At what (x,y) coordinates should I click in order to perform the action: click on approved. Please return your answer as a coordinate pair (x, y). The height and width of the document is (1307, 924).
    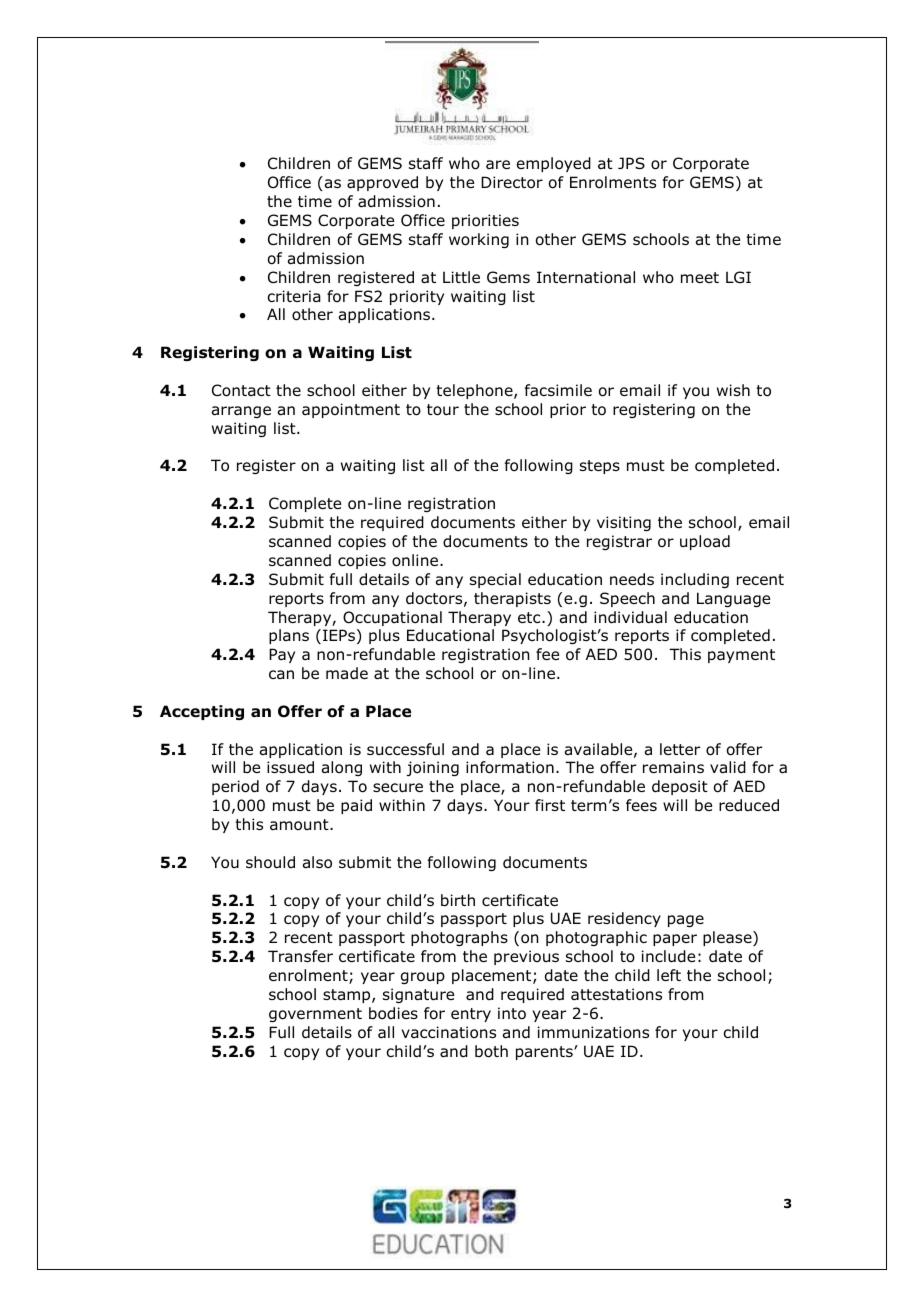
    Looking at the image, I should click on (382, 183).
